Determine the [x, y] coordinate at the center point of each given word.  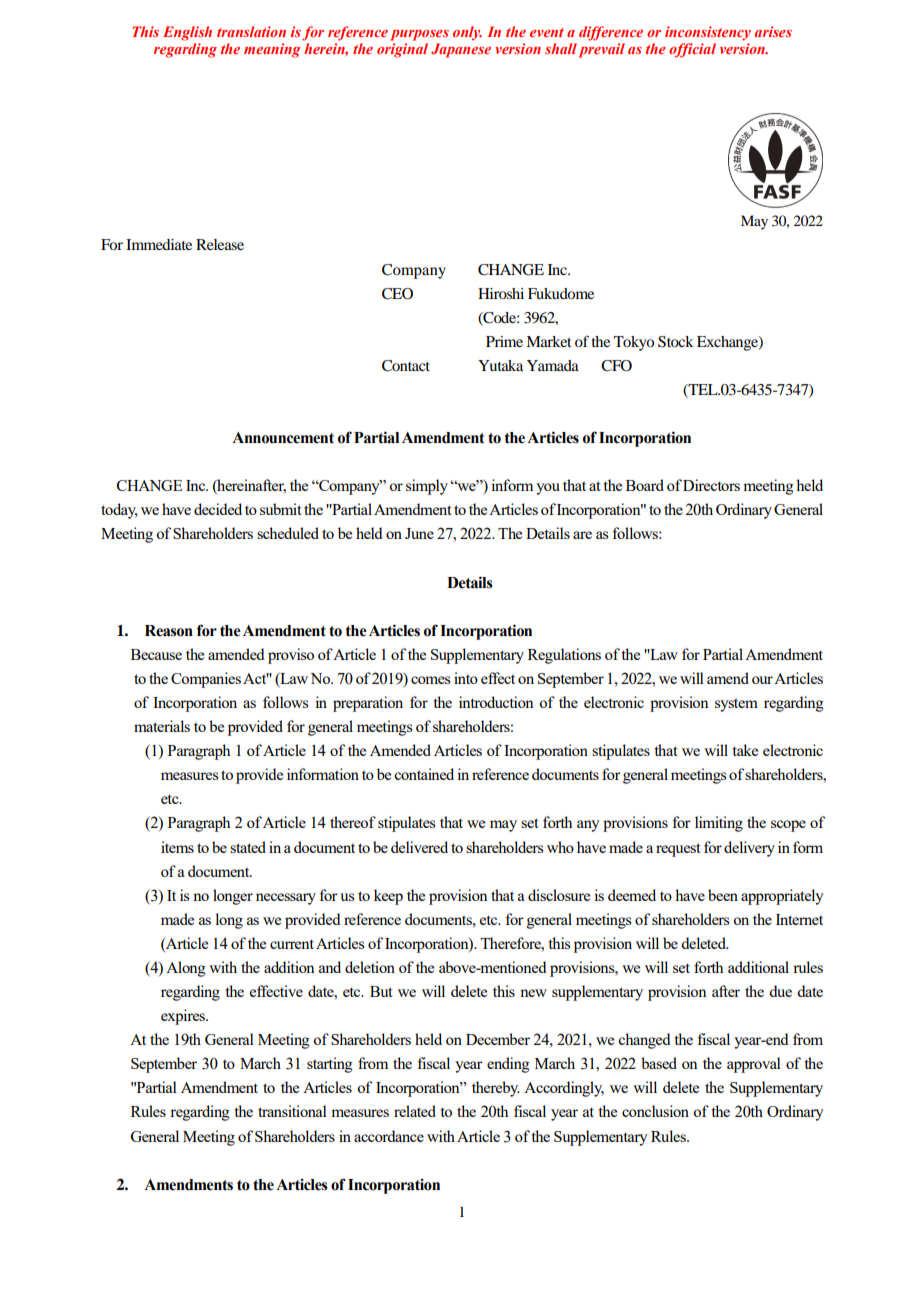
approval [754, 1065]
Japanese [461, 50]
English [187, 33]
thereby [496, 1089]
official [692, 50]
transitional [292, 1111]
